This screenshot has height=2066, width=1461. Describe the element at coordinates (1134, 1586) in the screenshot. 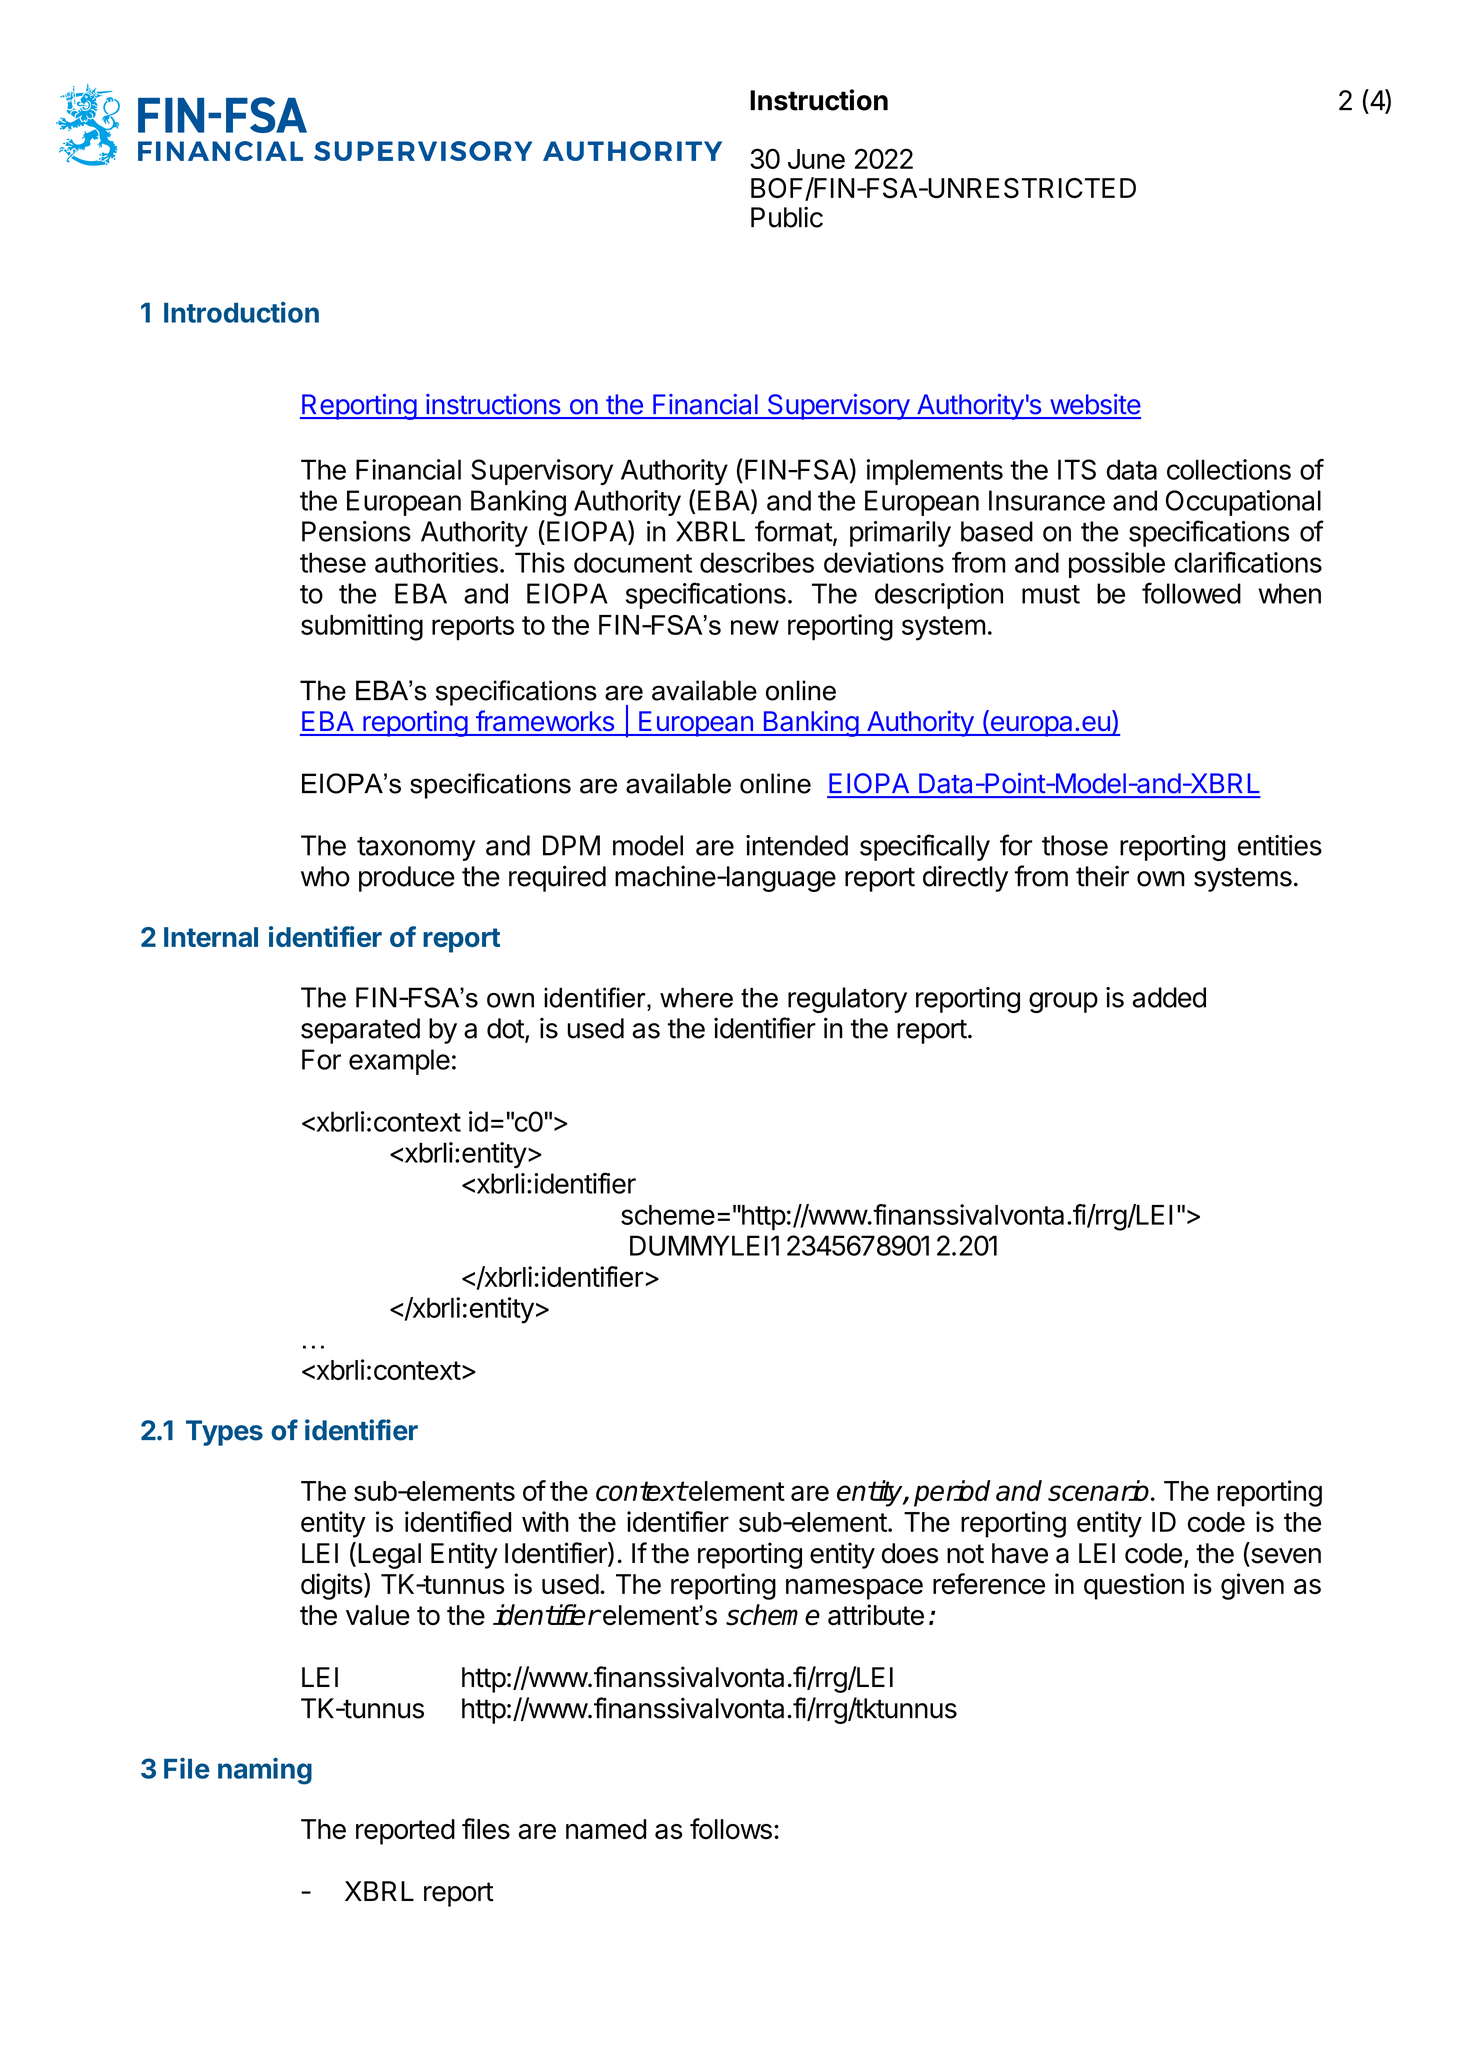

I see `question` at that location.
